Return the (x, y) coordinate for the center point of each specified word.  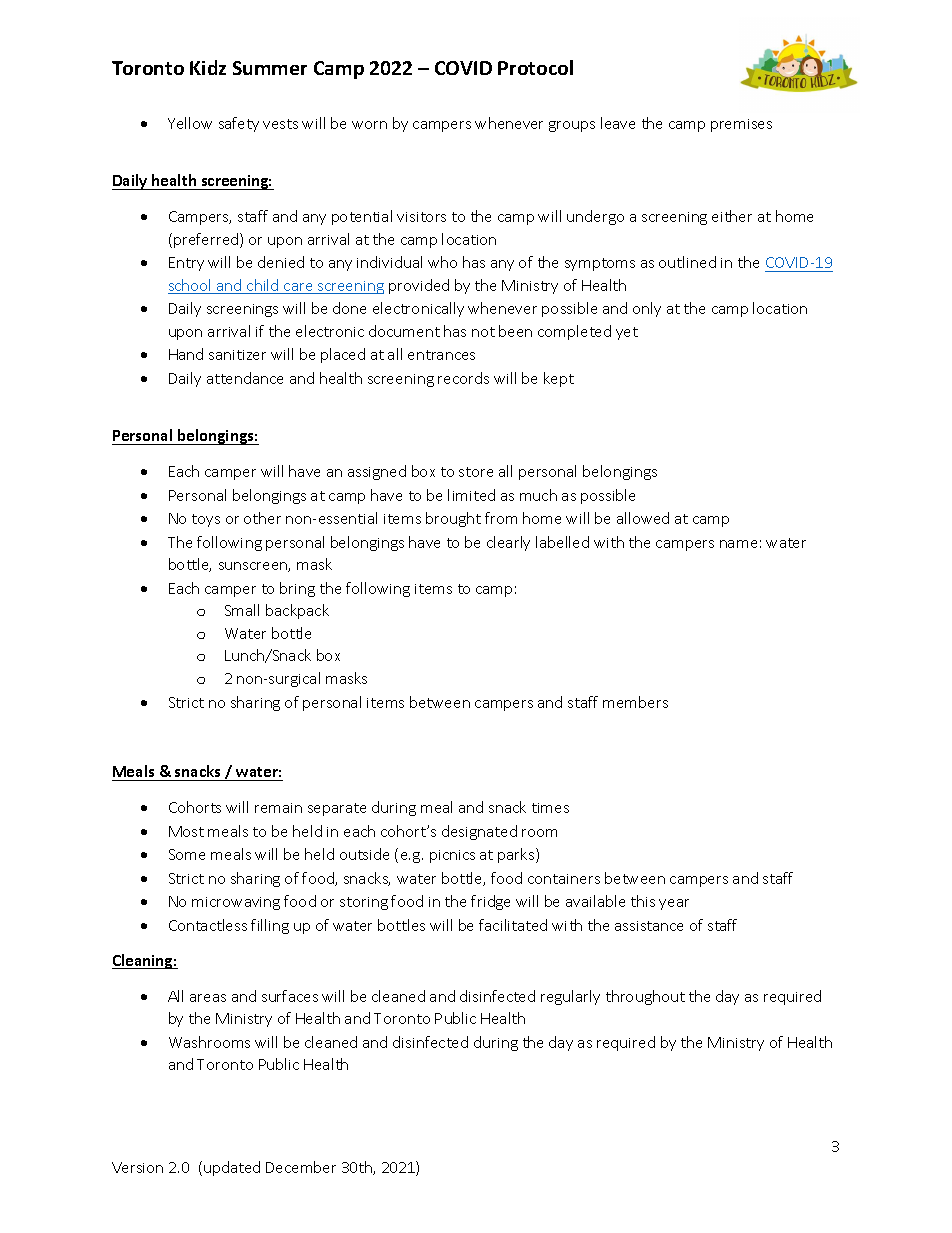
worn (369, 125)
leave (618, 123)
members (635, 702)
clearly (508, 543)
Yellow (190, 123)
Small (242, 610)
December (301, 1167)
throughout (645, 997)
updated (232, 1168)
